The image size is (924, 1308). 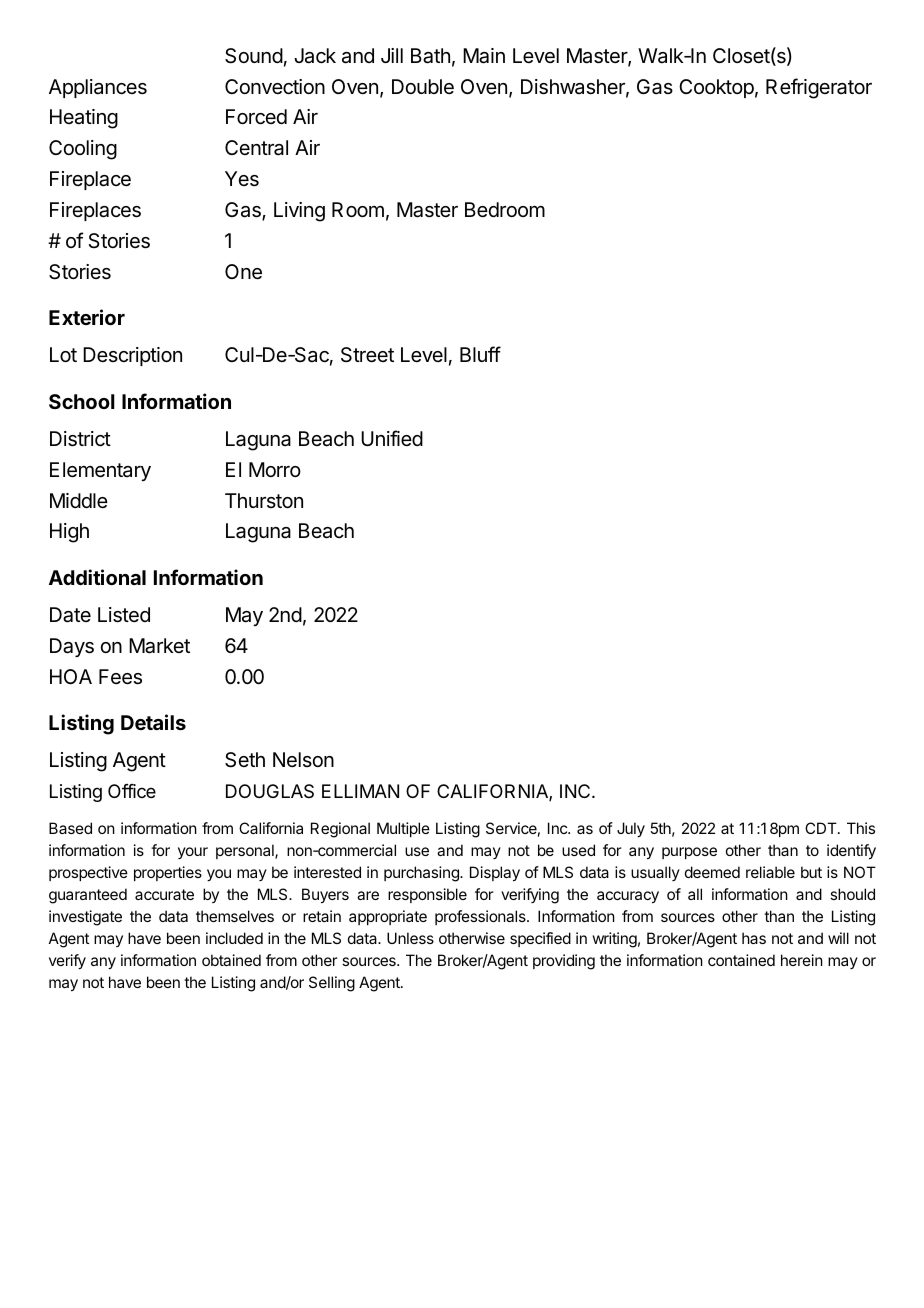 What do you see at coordinates (741, 960) in the screenshot?
I see `contained` at bounding box center [741, 960].
